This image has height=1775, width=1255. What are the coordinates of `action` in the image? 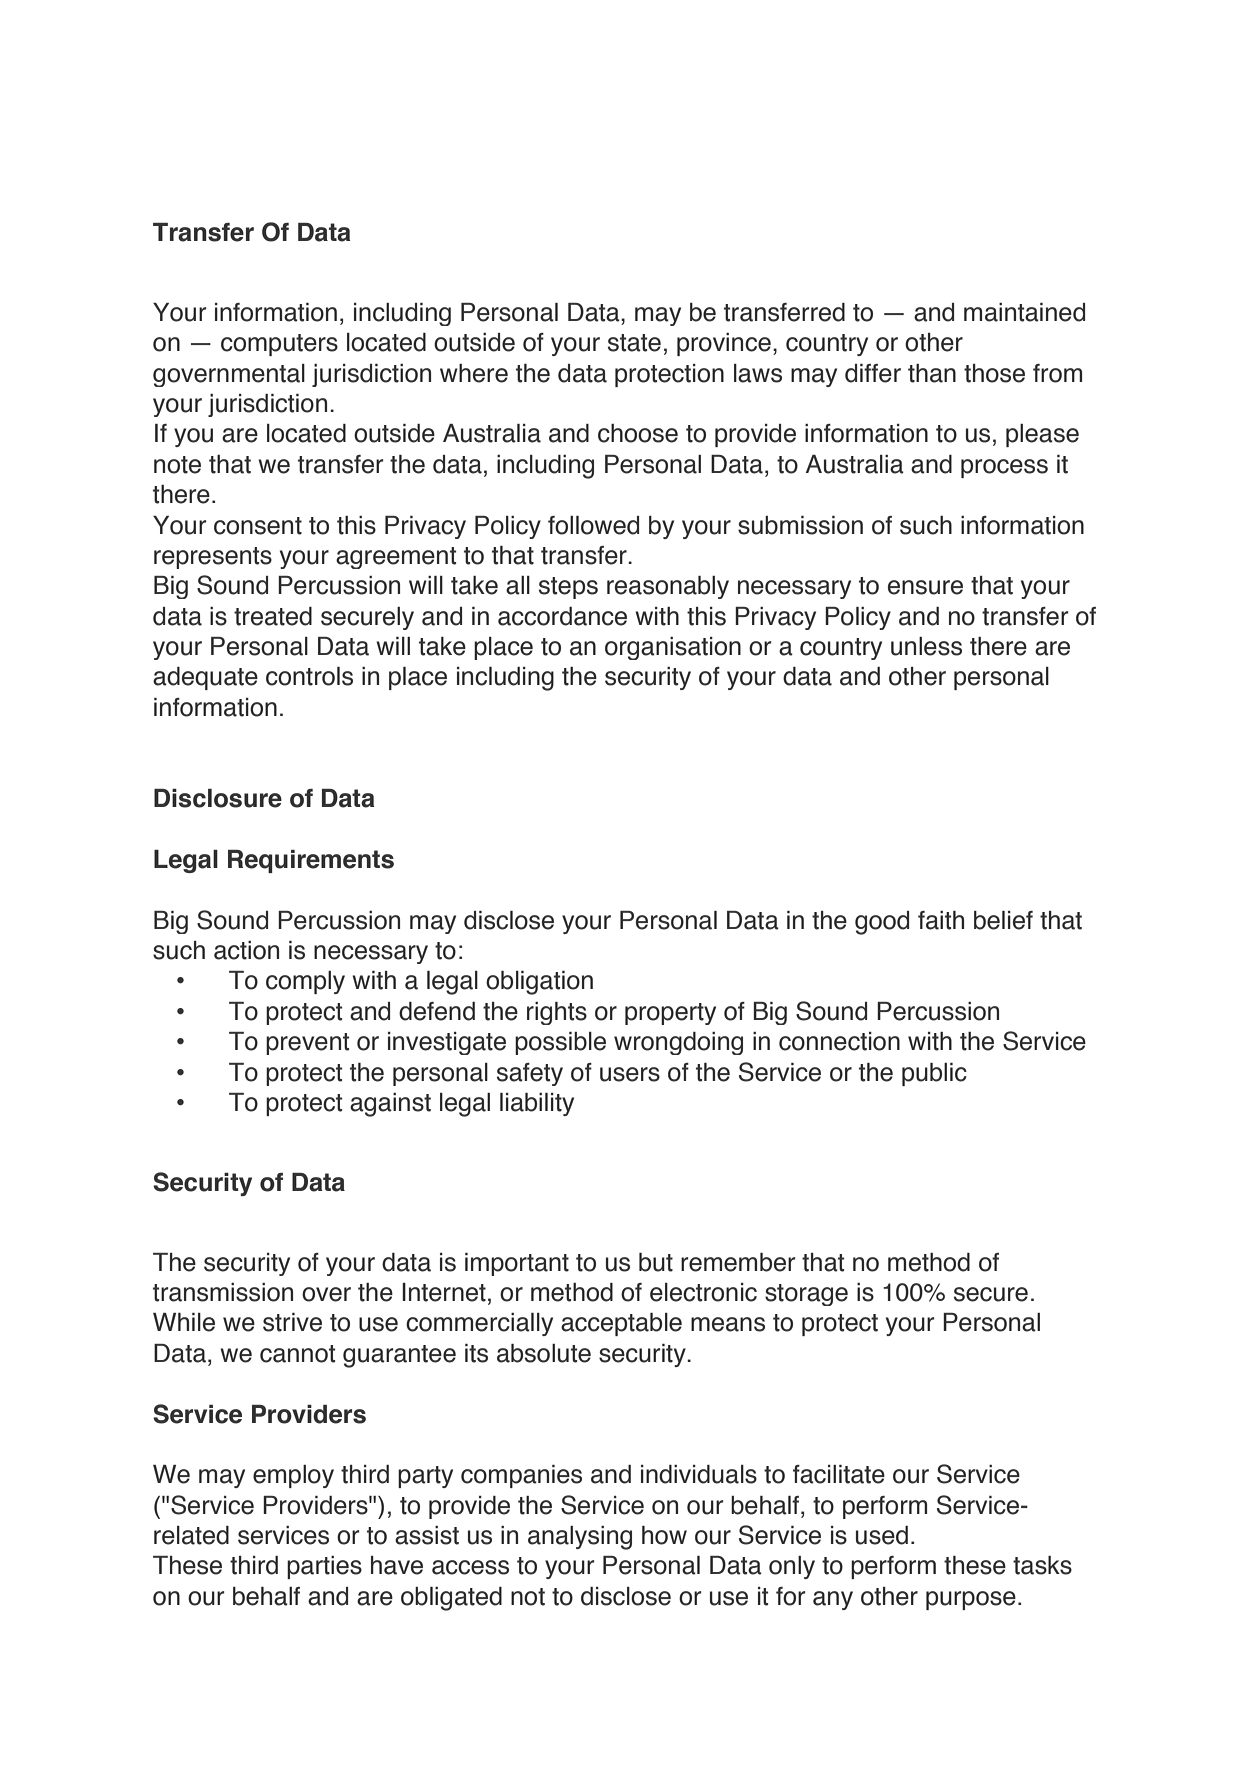 It's located at (246, 950).
